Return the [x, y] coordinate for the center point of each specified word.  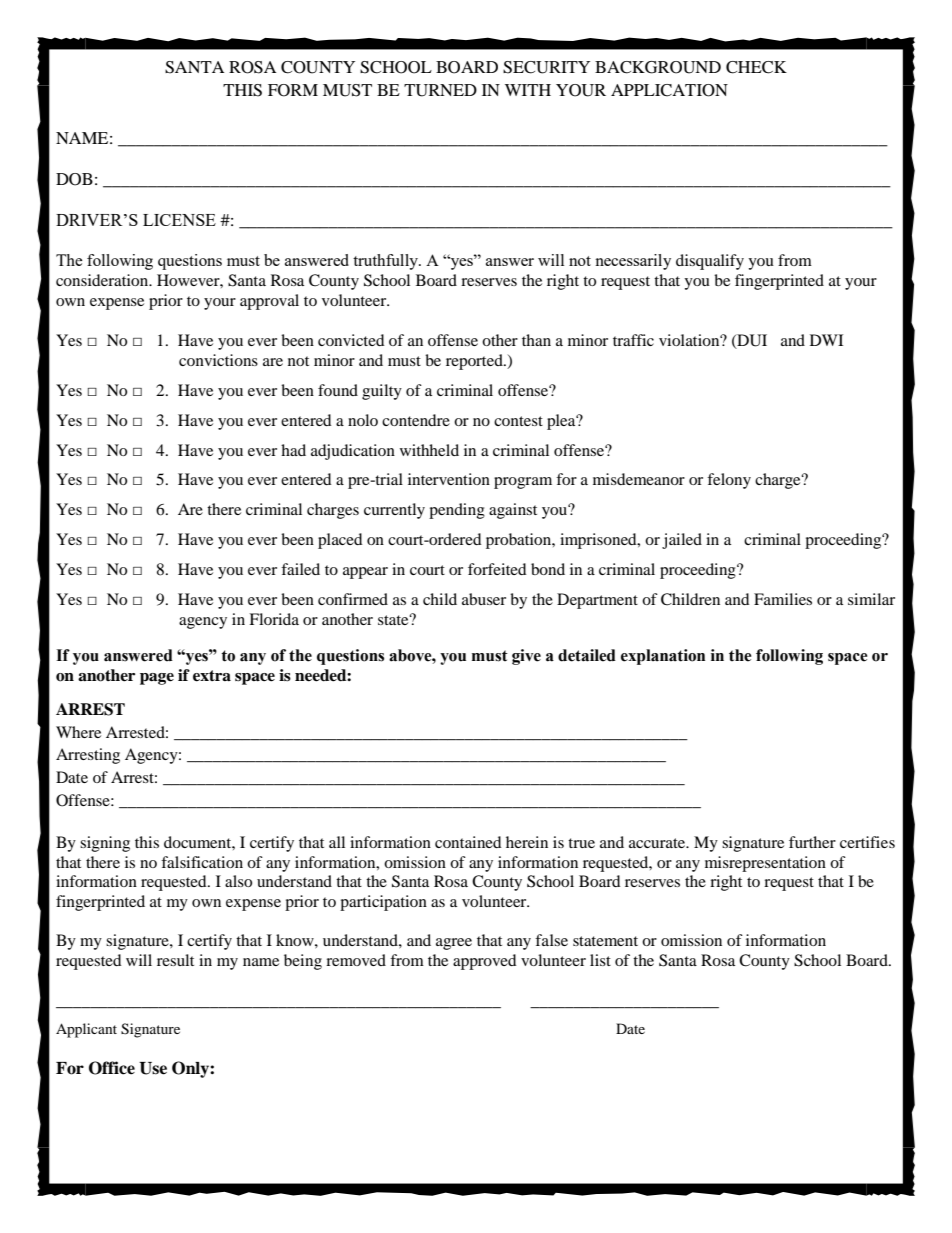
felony [729, 481]
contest [518, 421]
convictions [218, 360]
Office [112, 1068]
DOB [74, 179]
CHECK [756, 67]
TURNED [440, 90]
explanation [663, 657]
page [157, 679]
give [526, 657]
